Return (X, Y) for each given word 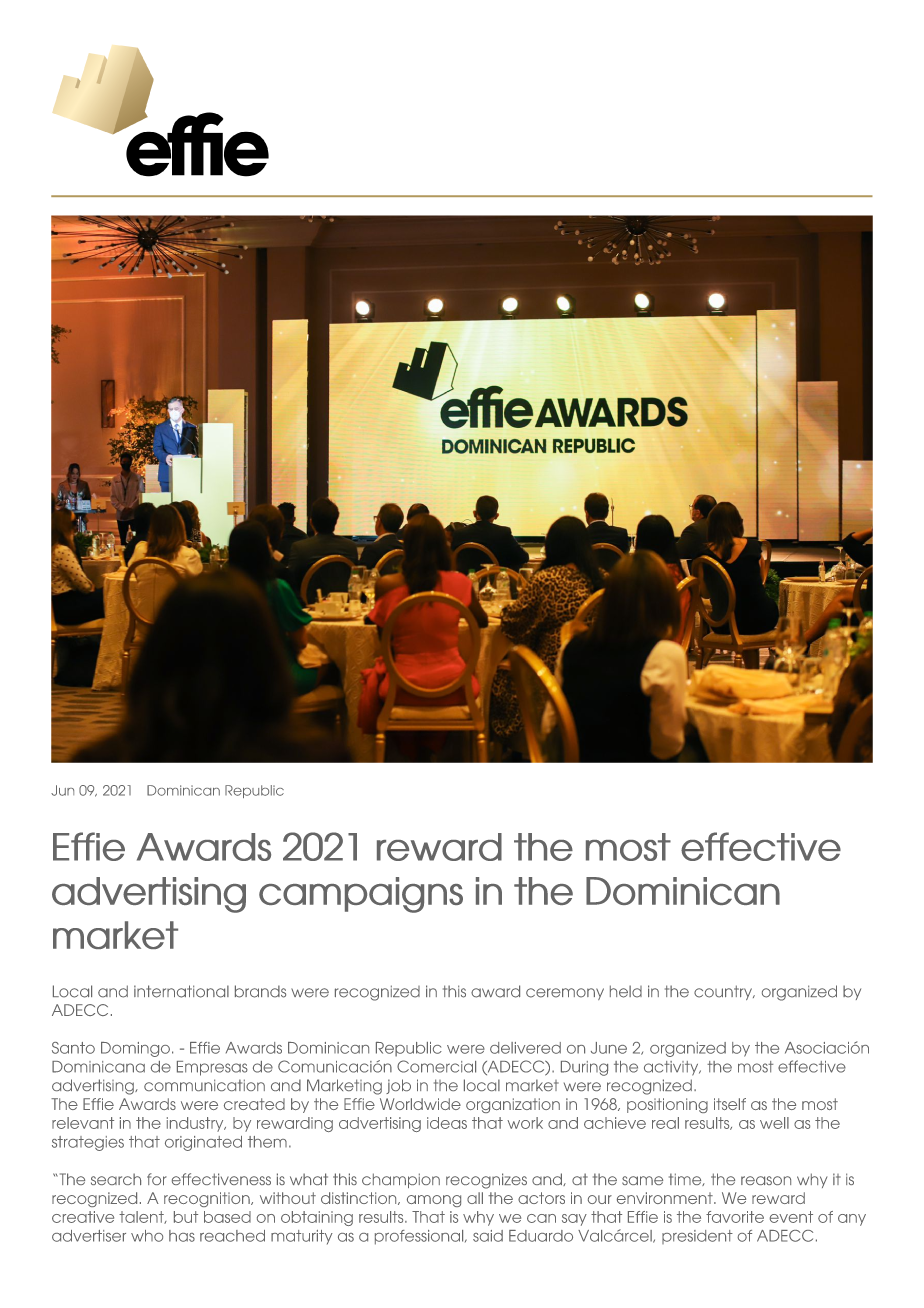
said (488, 1236)
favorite (735, 1217)
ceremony (565, 994)
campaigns (361, 895)
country (724, 992)
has (182, 1236)
